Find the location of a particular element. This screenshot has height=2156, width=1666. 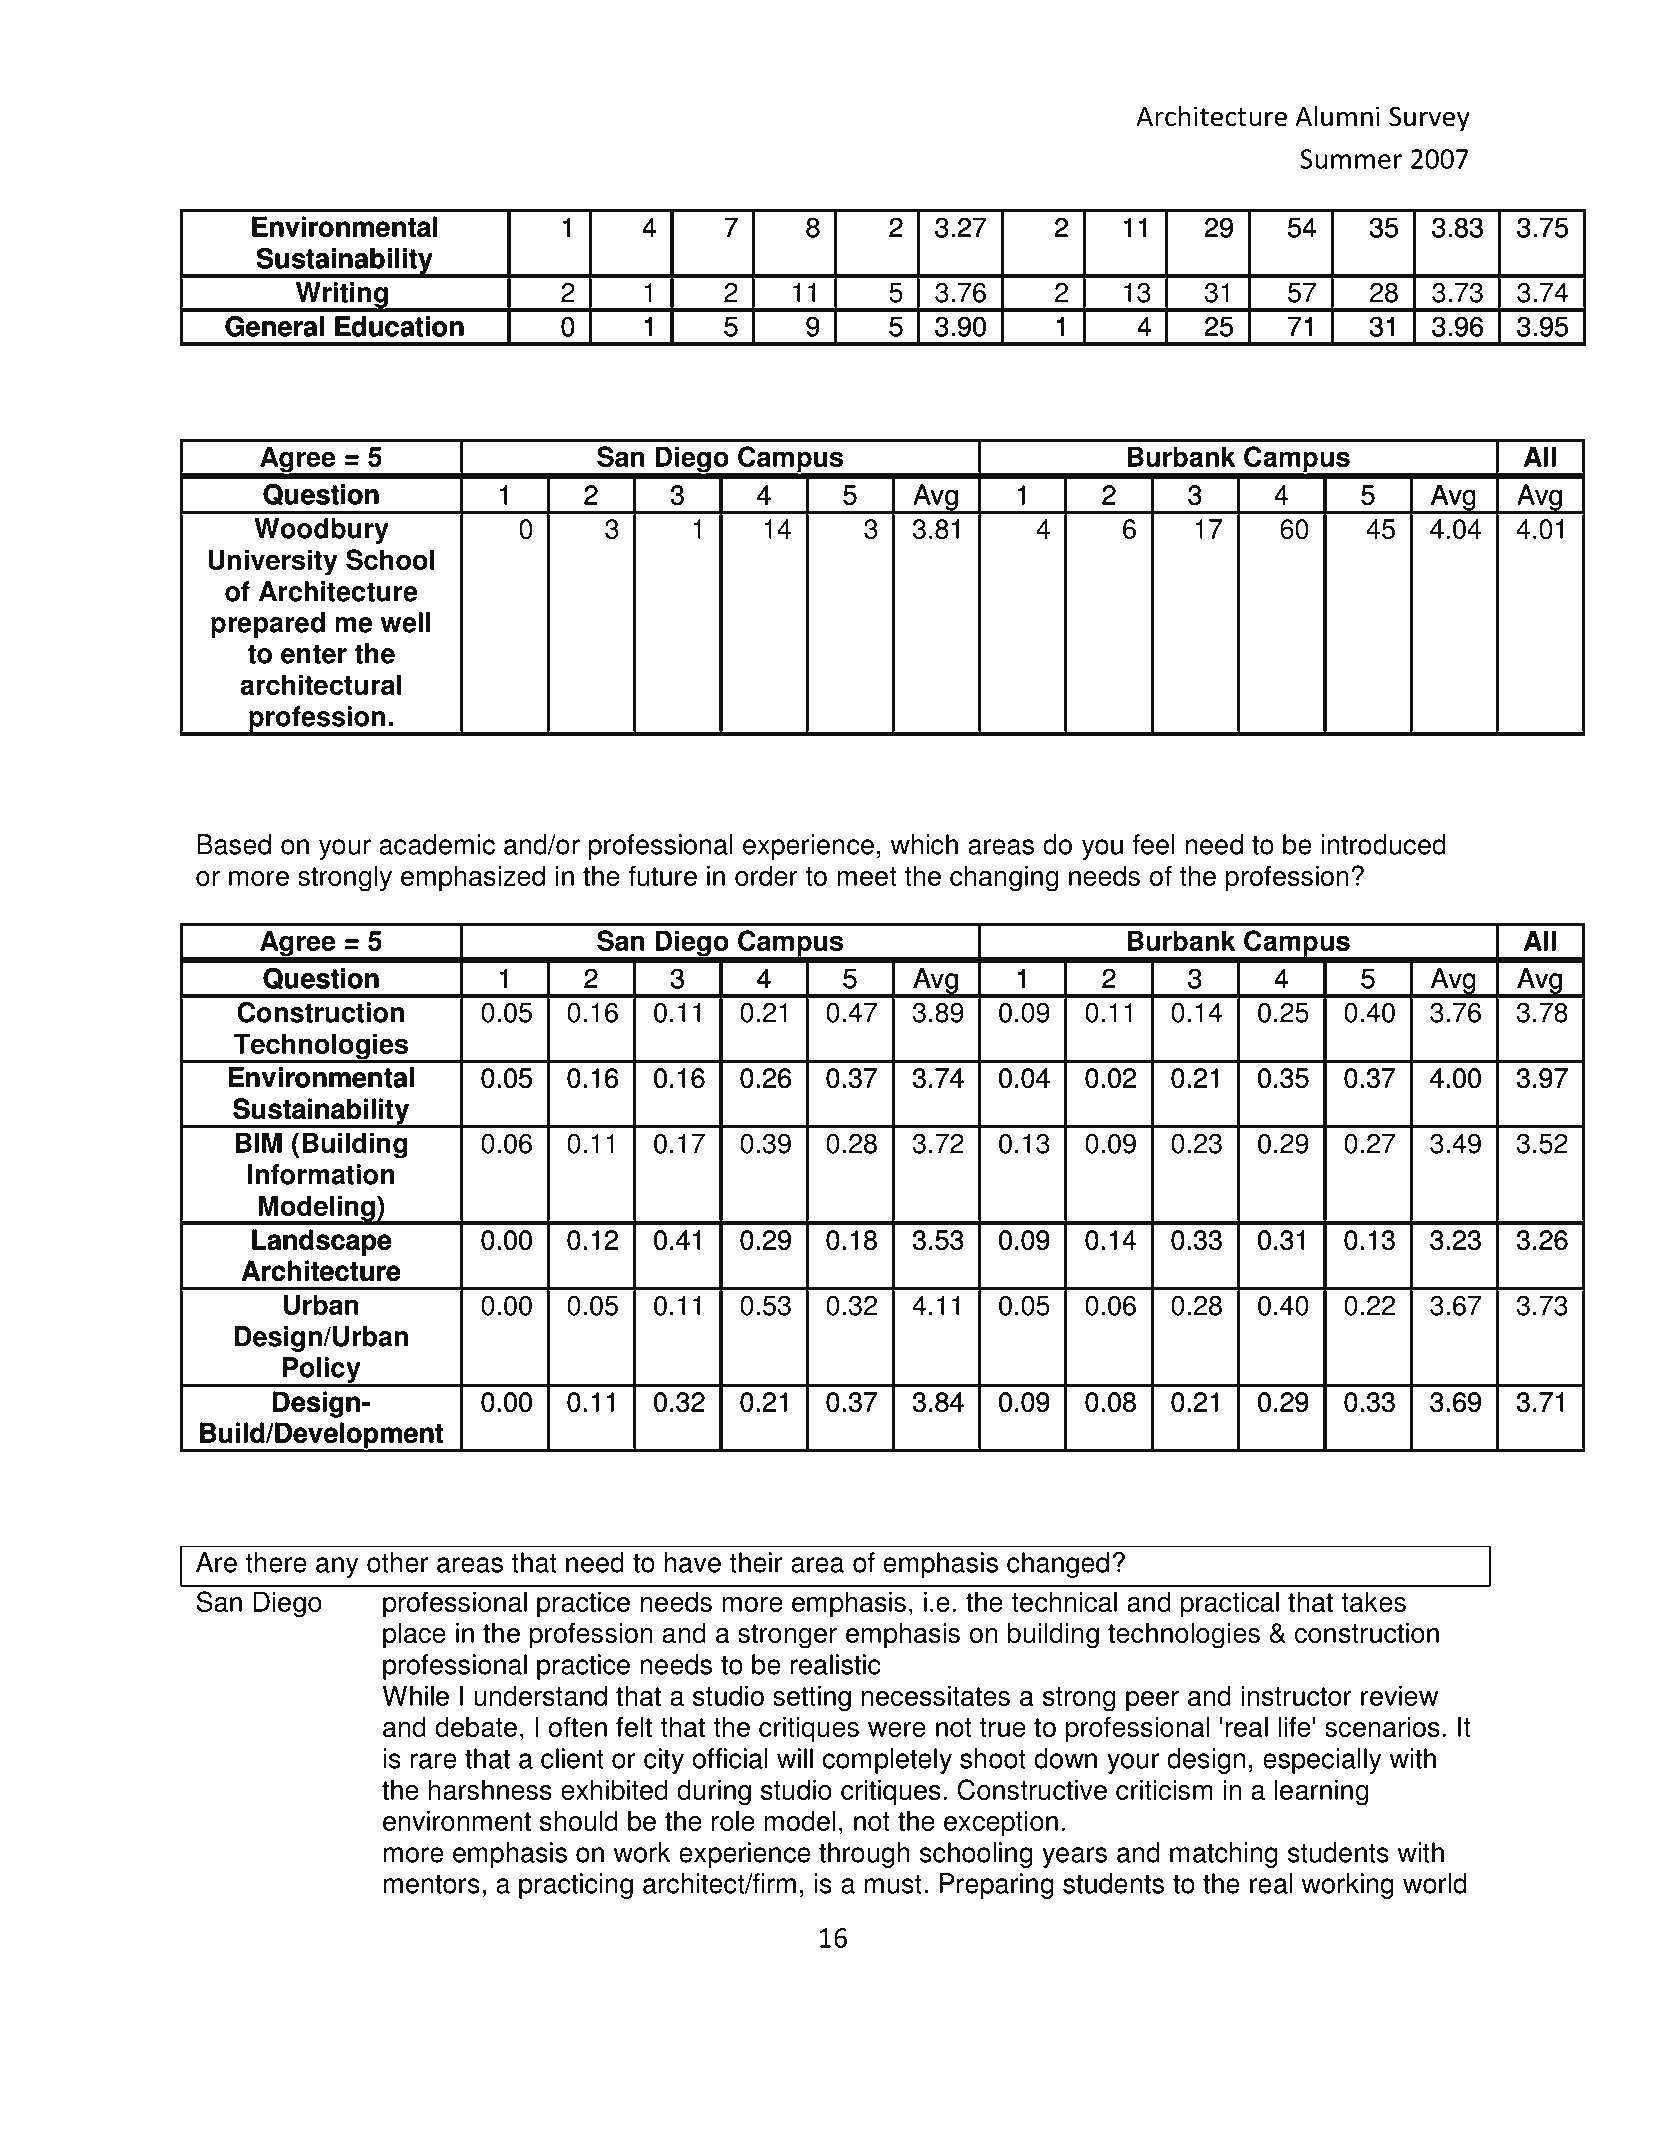

feel is located at coordinates (1153, 844).
